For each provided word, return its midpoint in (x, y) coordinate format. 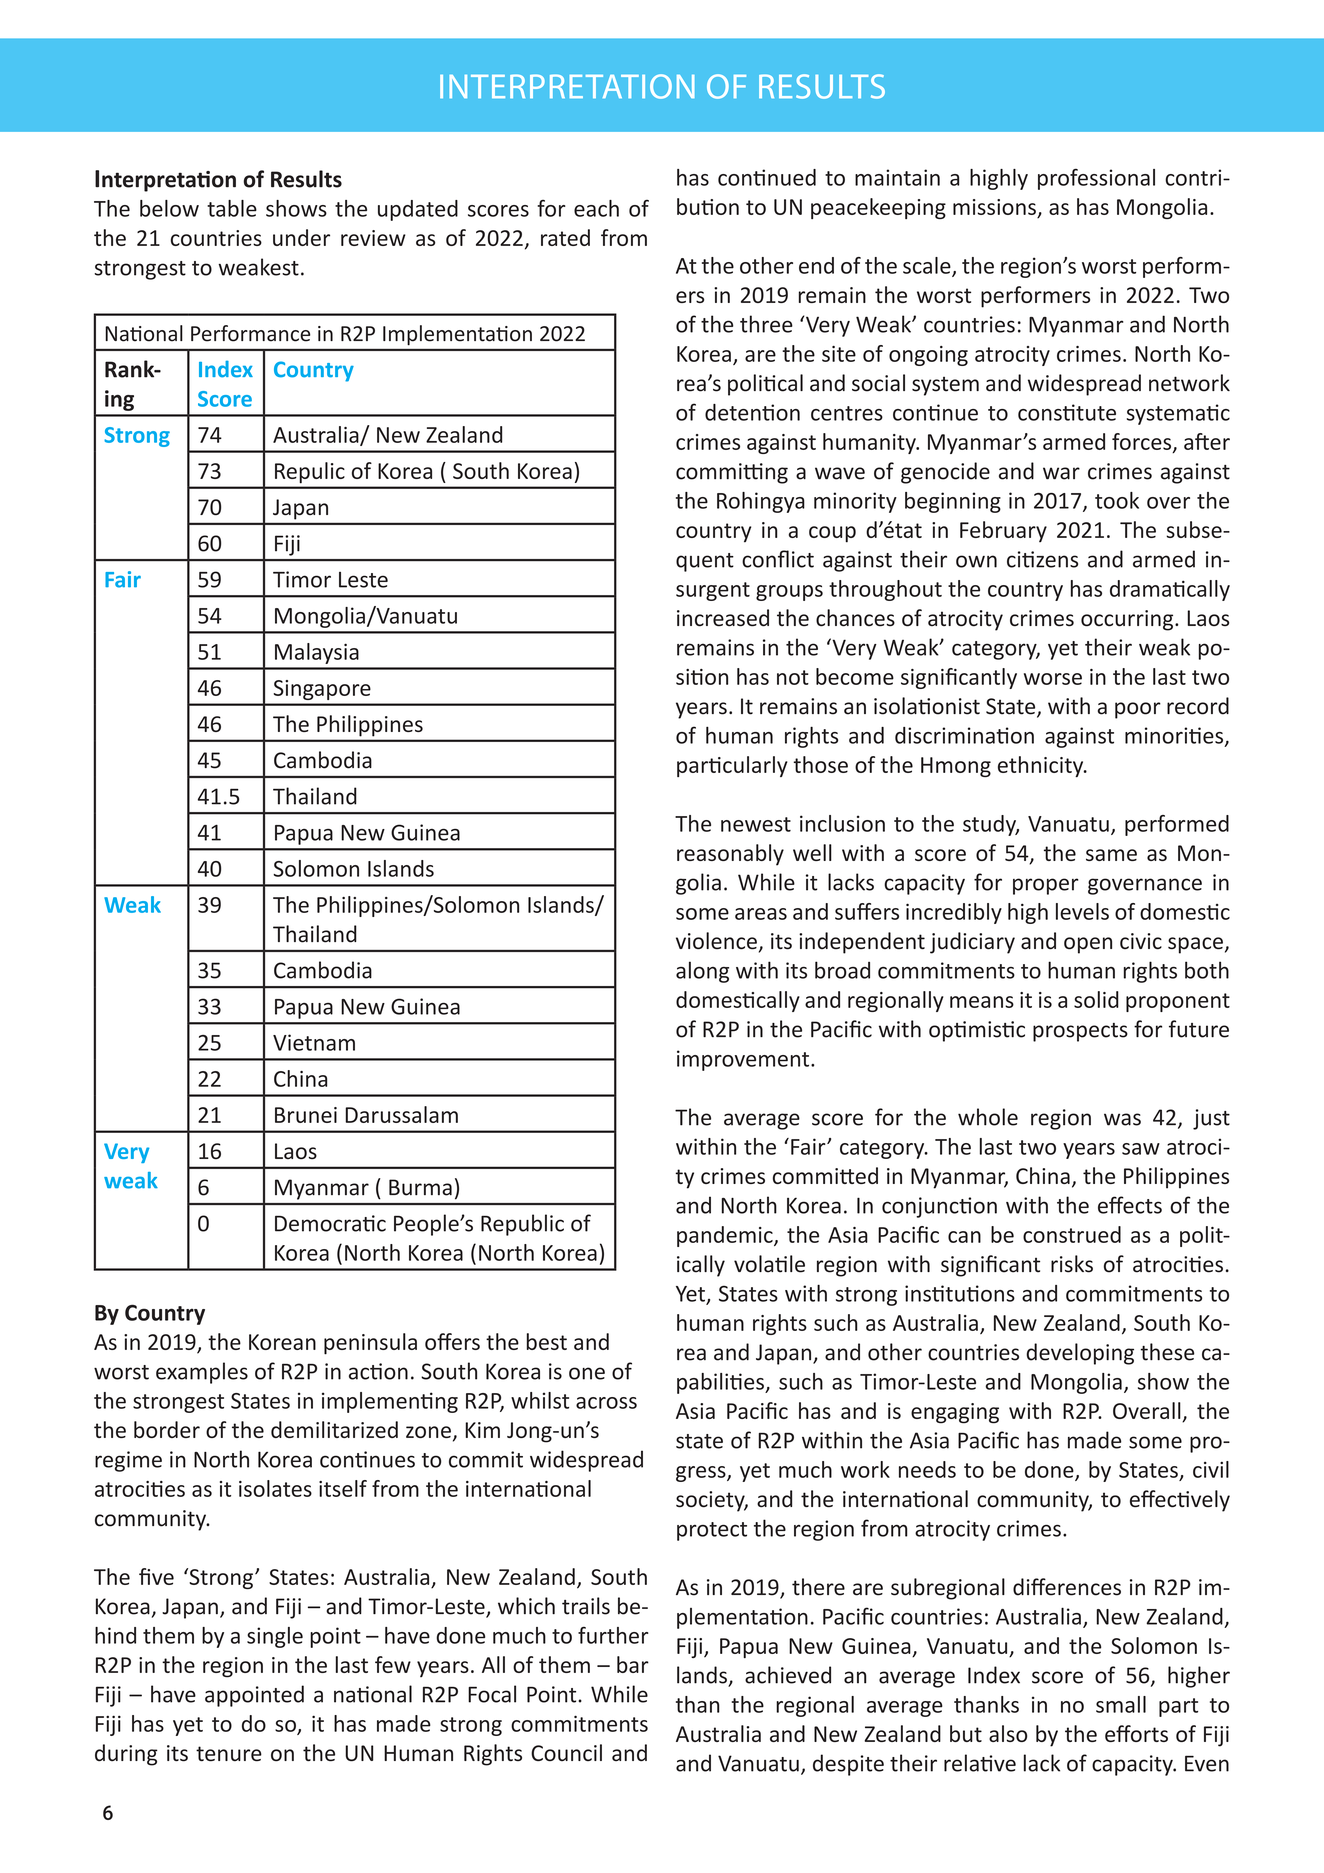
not (793, 677)
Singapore (322, 690)
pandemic (726, 1236)
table (232, 208)
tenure (229, 1754)
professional (1096, 179)
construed (1072, 1234)
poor (1138, 710)
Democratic (330, 1223)
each (596, 208)
